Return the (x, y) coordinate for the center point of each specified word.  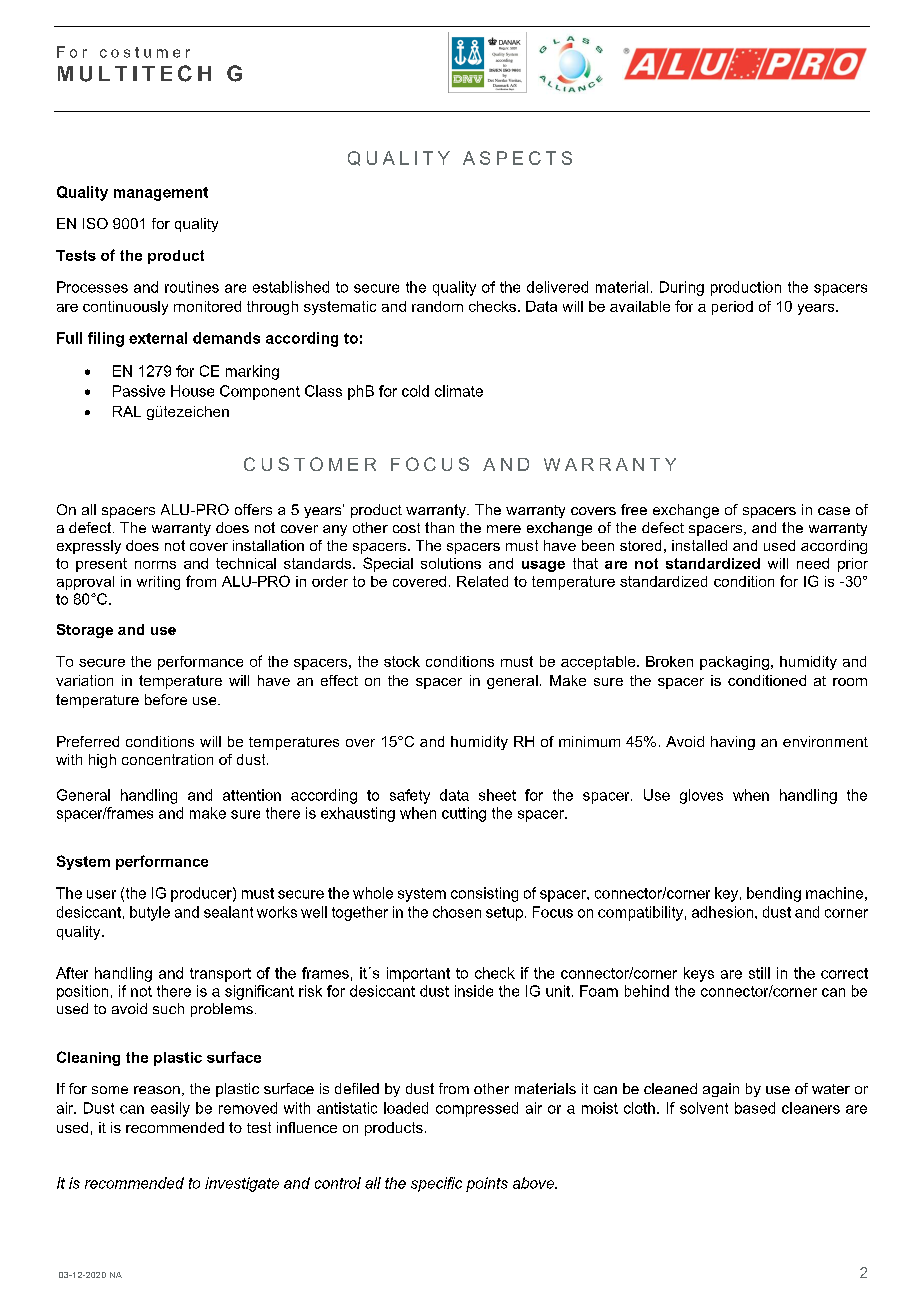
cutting (464, 814)
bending (774, 894)
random (437, 306)
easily (170, 1109)
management (161, 194)
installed (699, 545)
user (101, 894)
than (439, 527)
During (682, 288)
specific (436, 1184)
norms (155, 565)
